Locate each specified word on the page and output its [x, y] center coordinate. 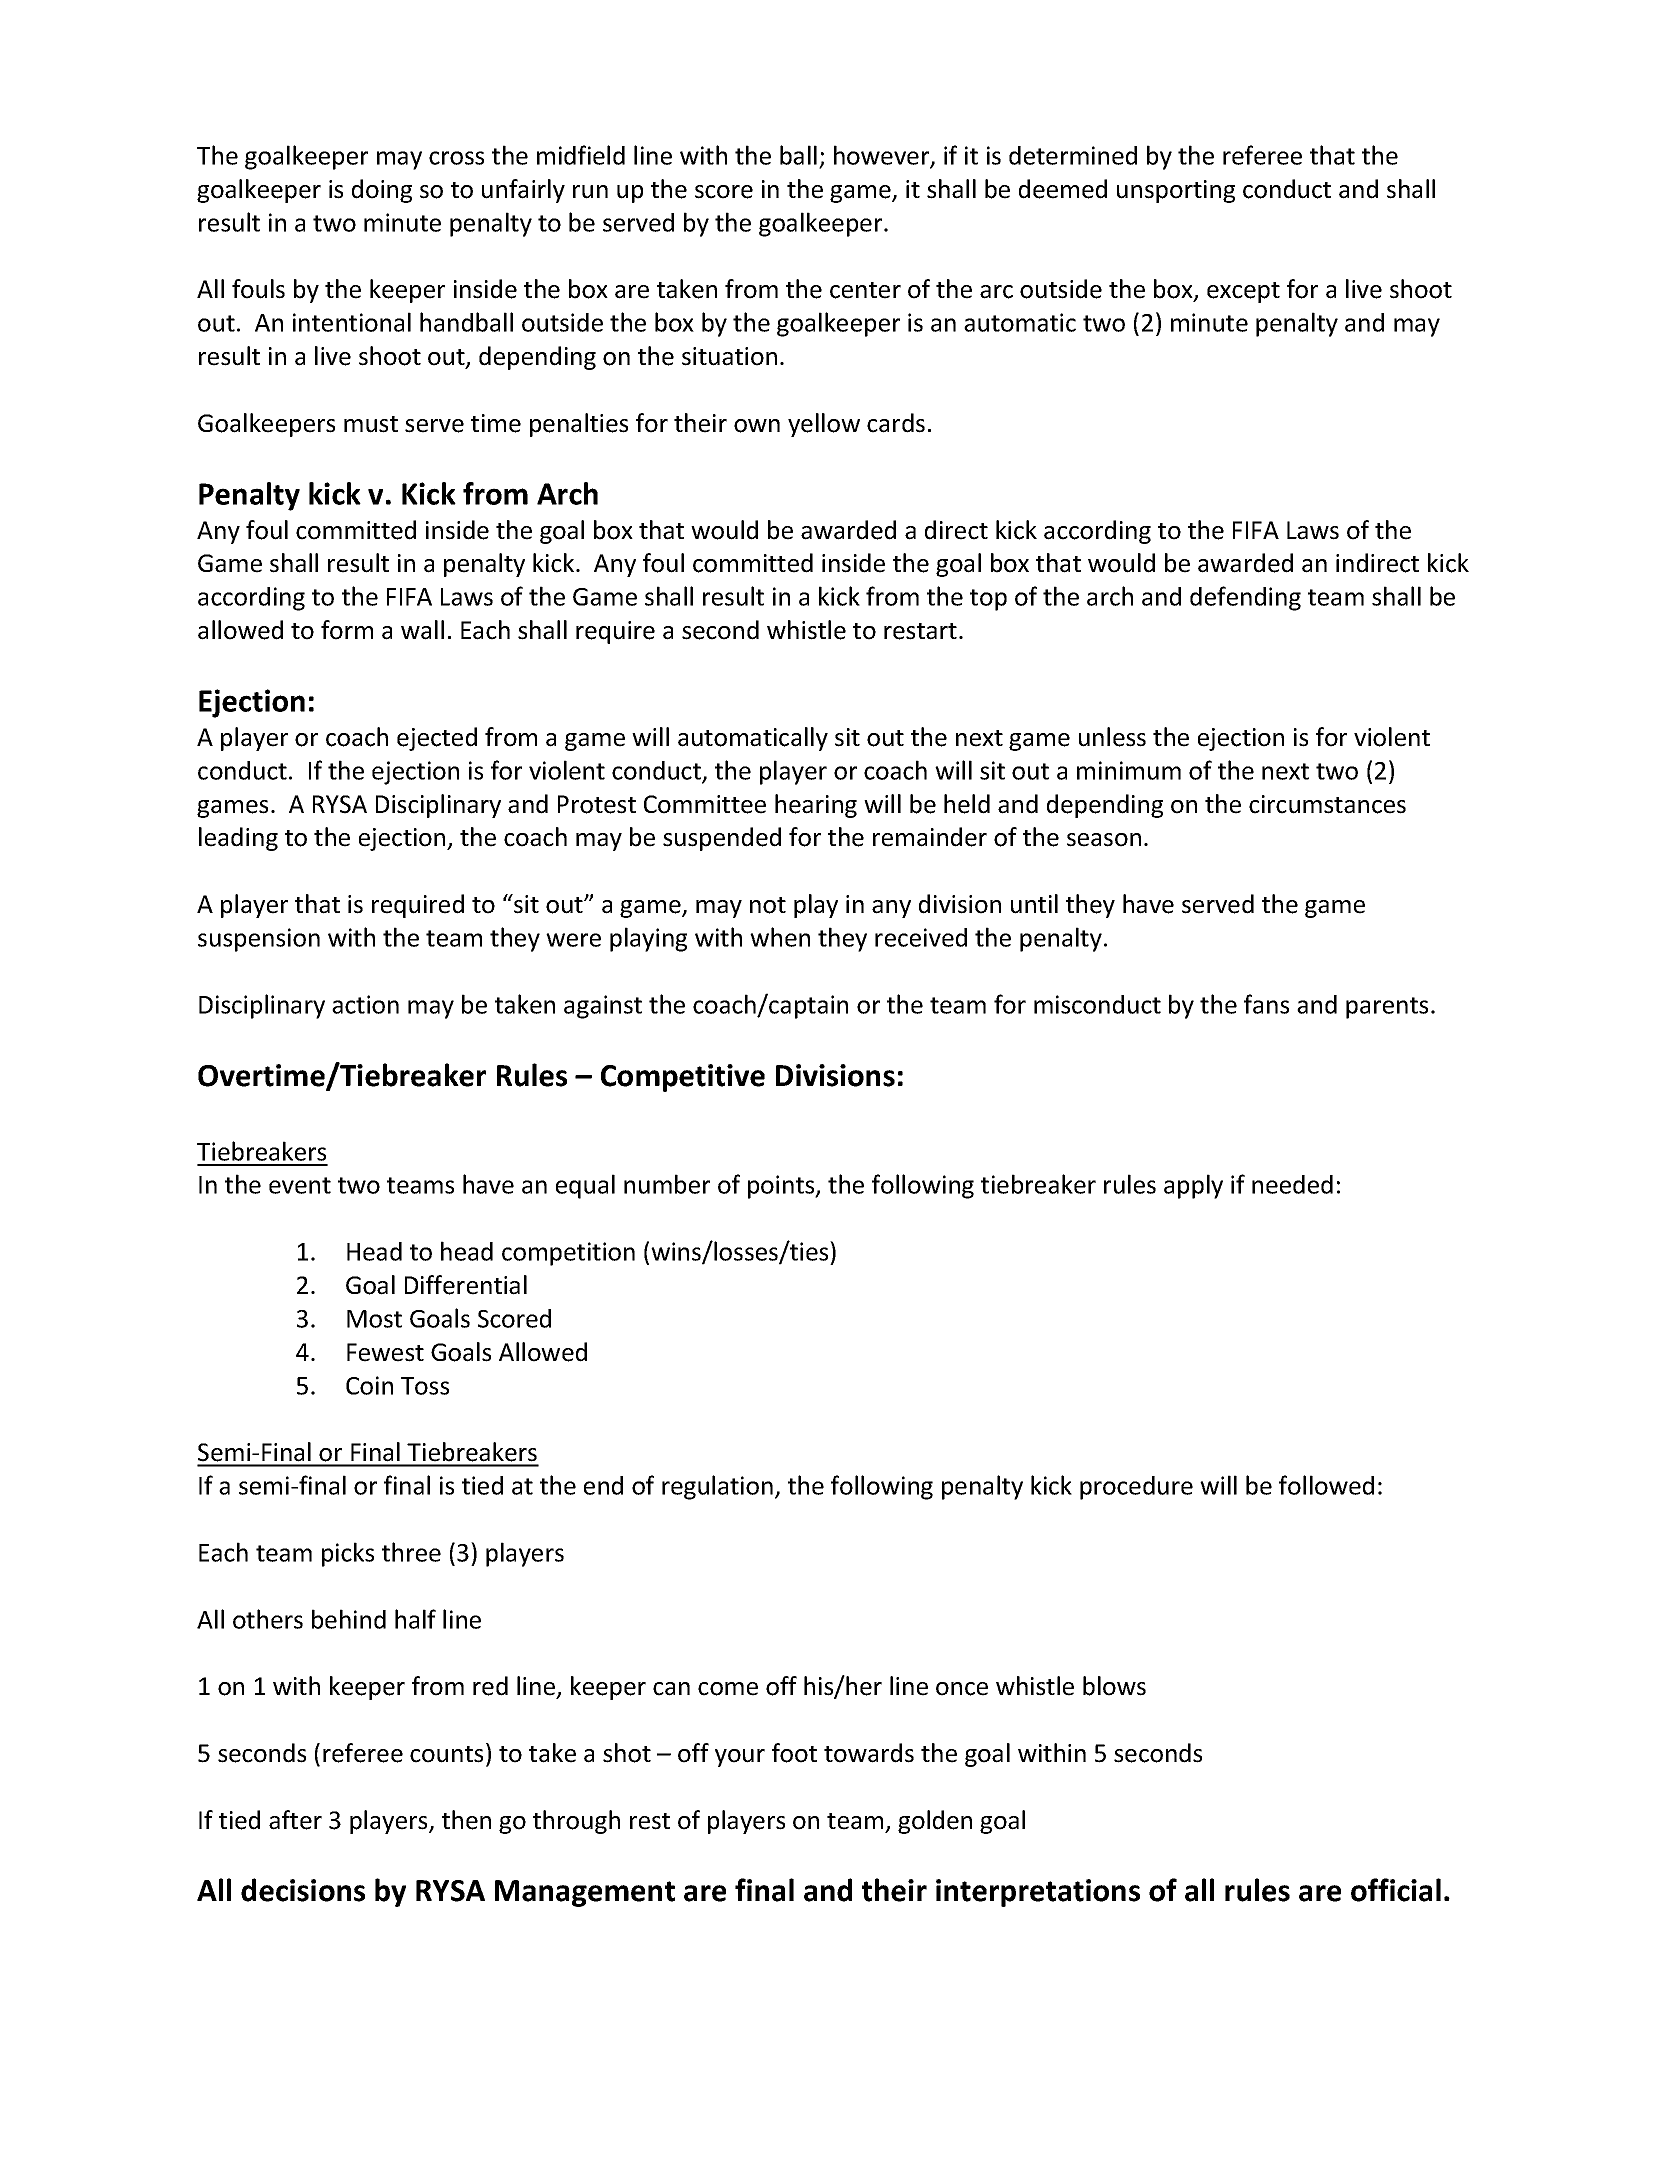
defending [1245, 598]
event [300, 1185]
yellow [824, 425]
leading [238, 839]
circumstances [1327, 804]
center [865, 290]
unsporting [1176, 191]
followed [1326, 1485]
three [411, 1552]
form [347, 630]
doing [382, 191]
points [782, 1187]
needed [1292, 1184]
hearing [816, 806]
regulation [717, 1487]
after [295, 1820]
